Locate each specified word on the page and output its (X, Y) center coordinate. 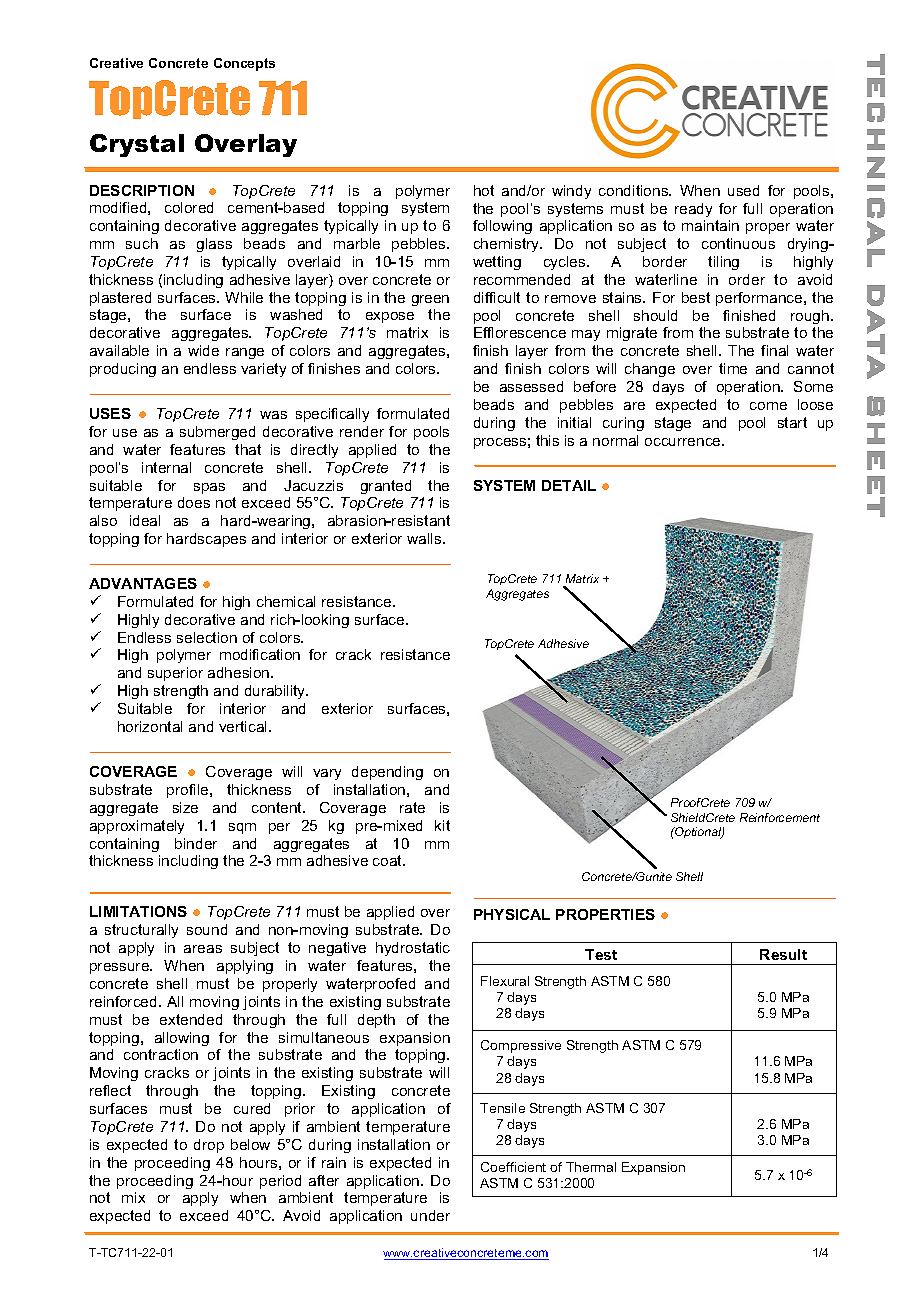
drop (209, 1146)
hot (484, 190)
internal (166, 467)
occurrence (684, 442)
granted (386, 487)
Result (783, 954)
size (185, 807)
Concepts (244, 64)
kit (442, 825)
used (743, 190)
